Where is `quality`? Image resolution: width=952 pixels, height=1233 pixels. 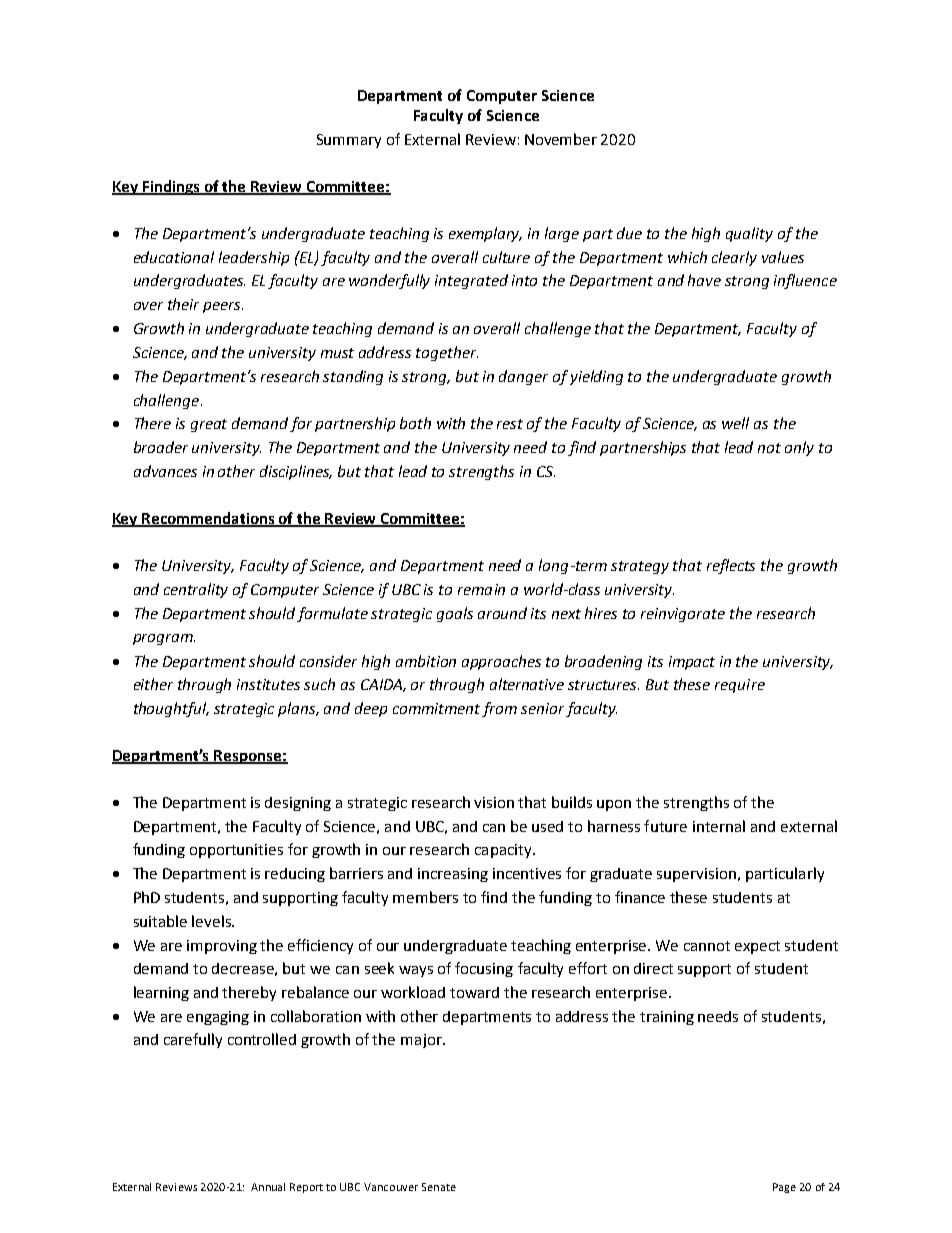
quality is located at coordinates (749, 234).
